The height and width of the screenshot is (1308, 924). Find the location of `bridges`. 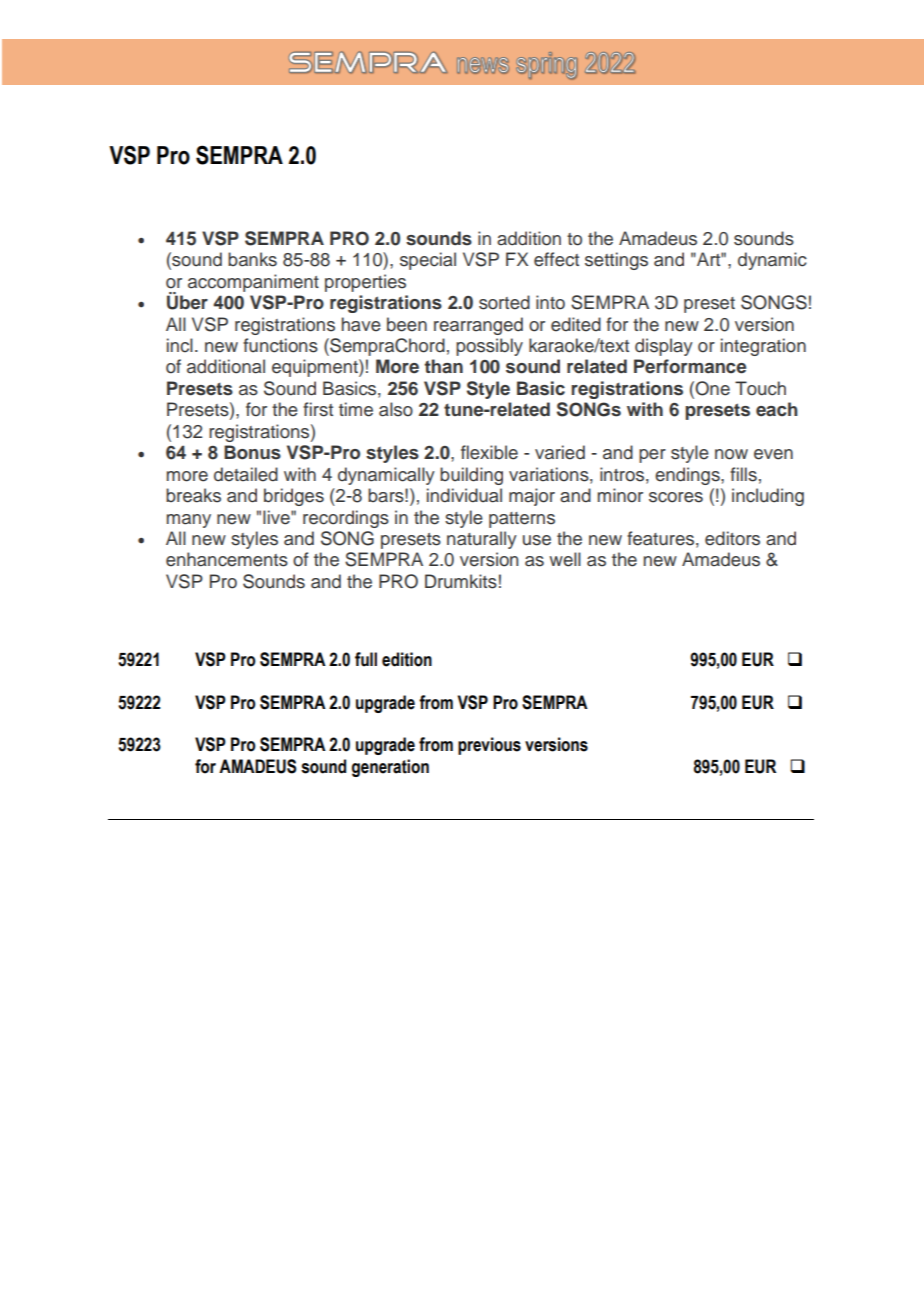

bridges is located at coordinates (294, 497).
